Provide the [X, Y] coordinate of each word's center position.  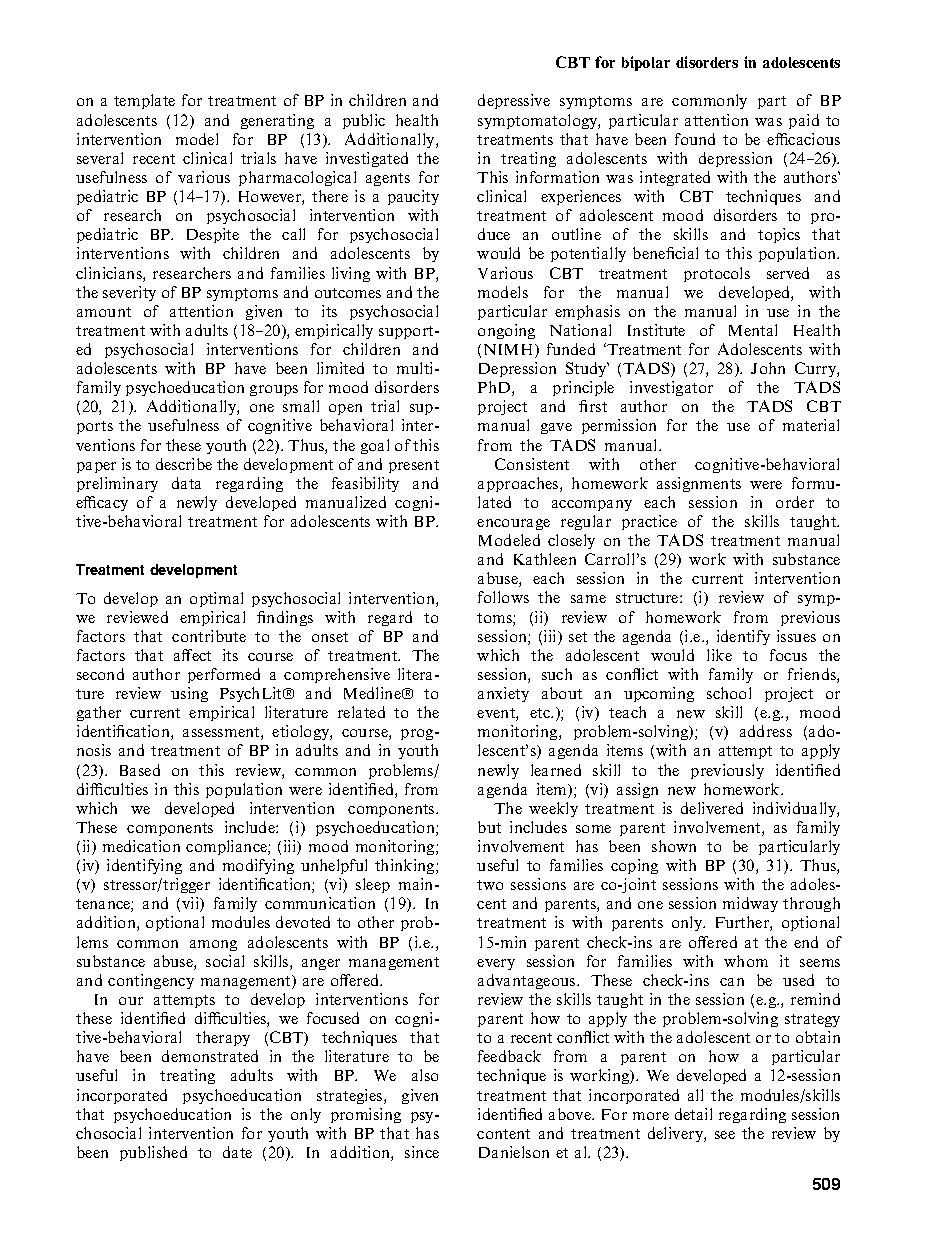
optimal [216, 599]
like [719, 655]
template [144, 101]
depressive [514, 101]
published [153, 1153]
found [695, 139]
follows [503, 597]
